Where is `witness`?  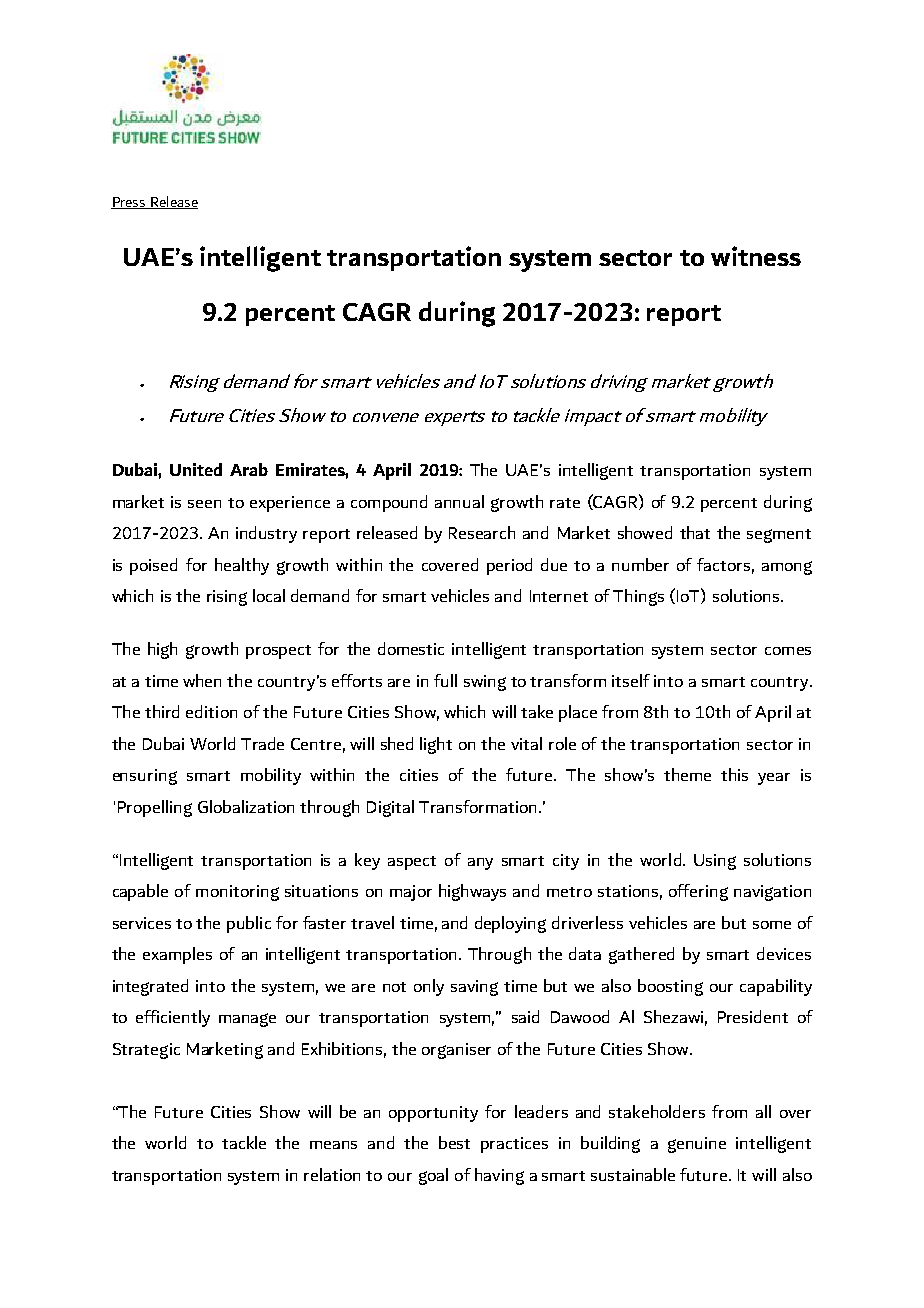 witness is located at coordinates (756, 256).
